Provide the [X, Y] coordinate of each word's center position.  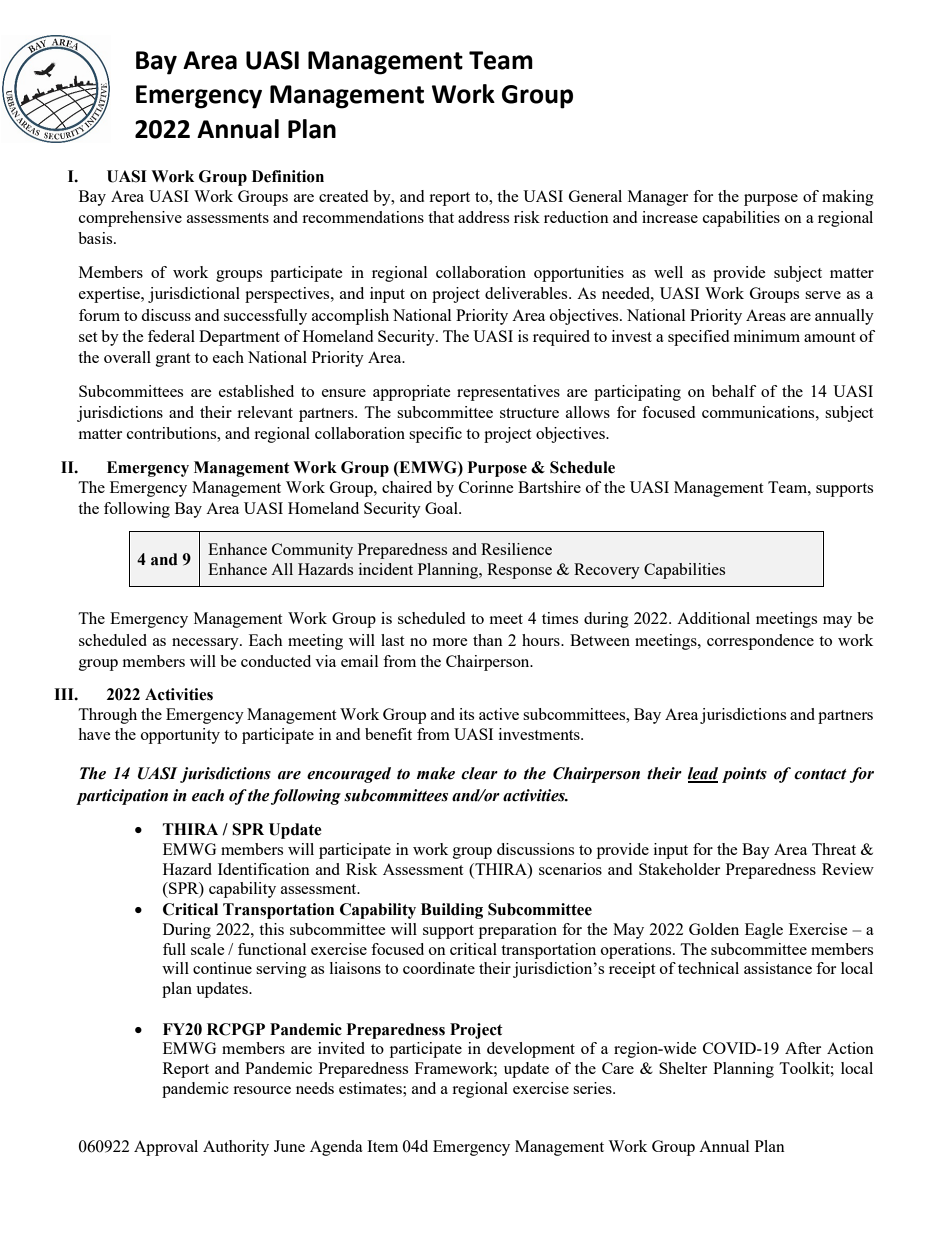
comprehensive [130, 219]
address [483, 217]
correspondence [760, 642]
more [450, 642]
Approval [166, 1148]
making [848, 198]
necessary [206, 644]
